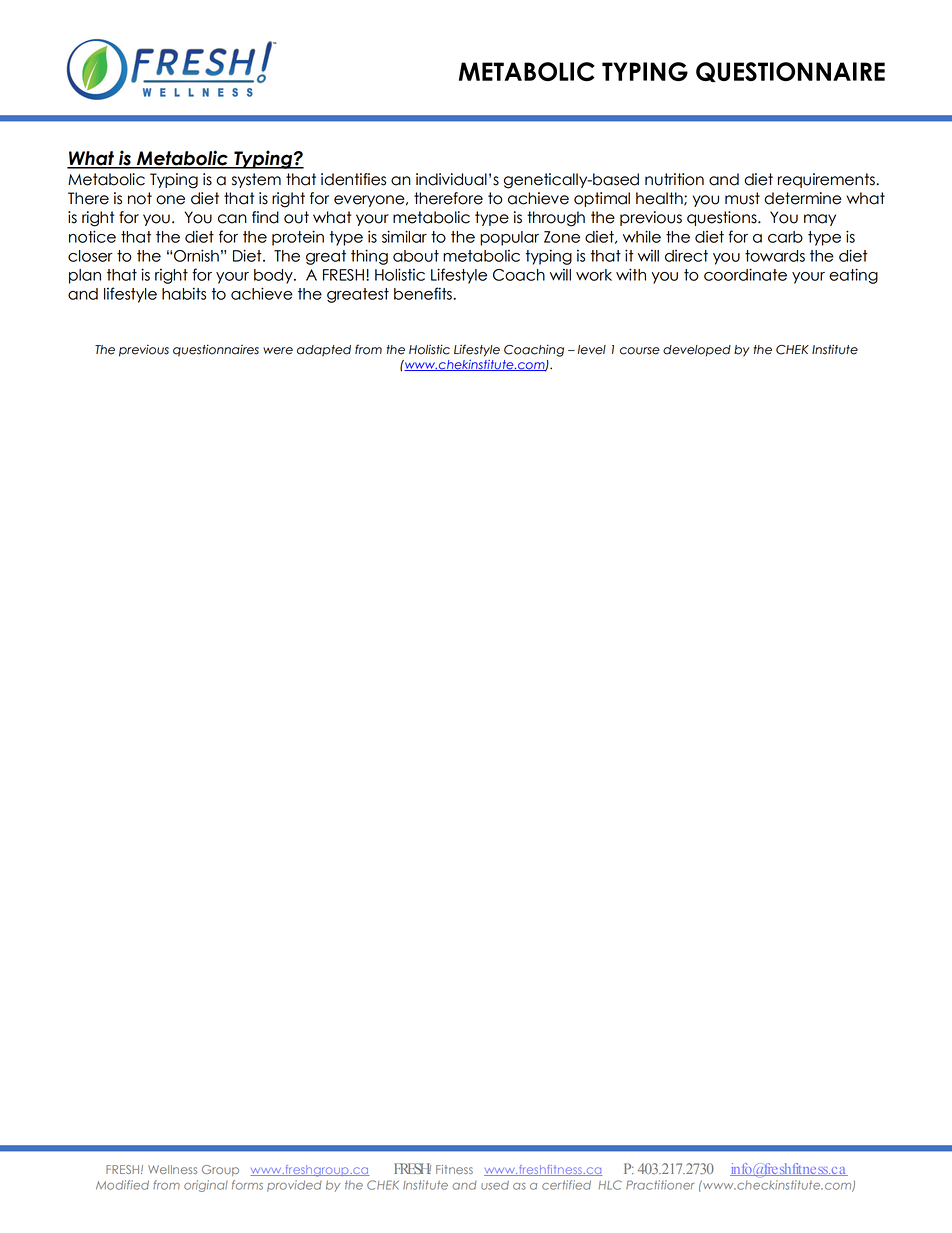 The width and height of the document is (952, 1233). Describe the element at coordinates (278, 351) in the document. I see `were` at that location.
